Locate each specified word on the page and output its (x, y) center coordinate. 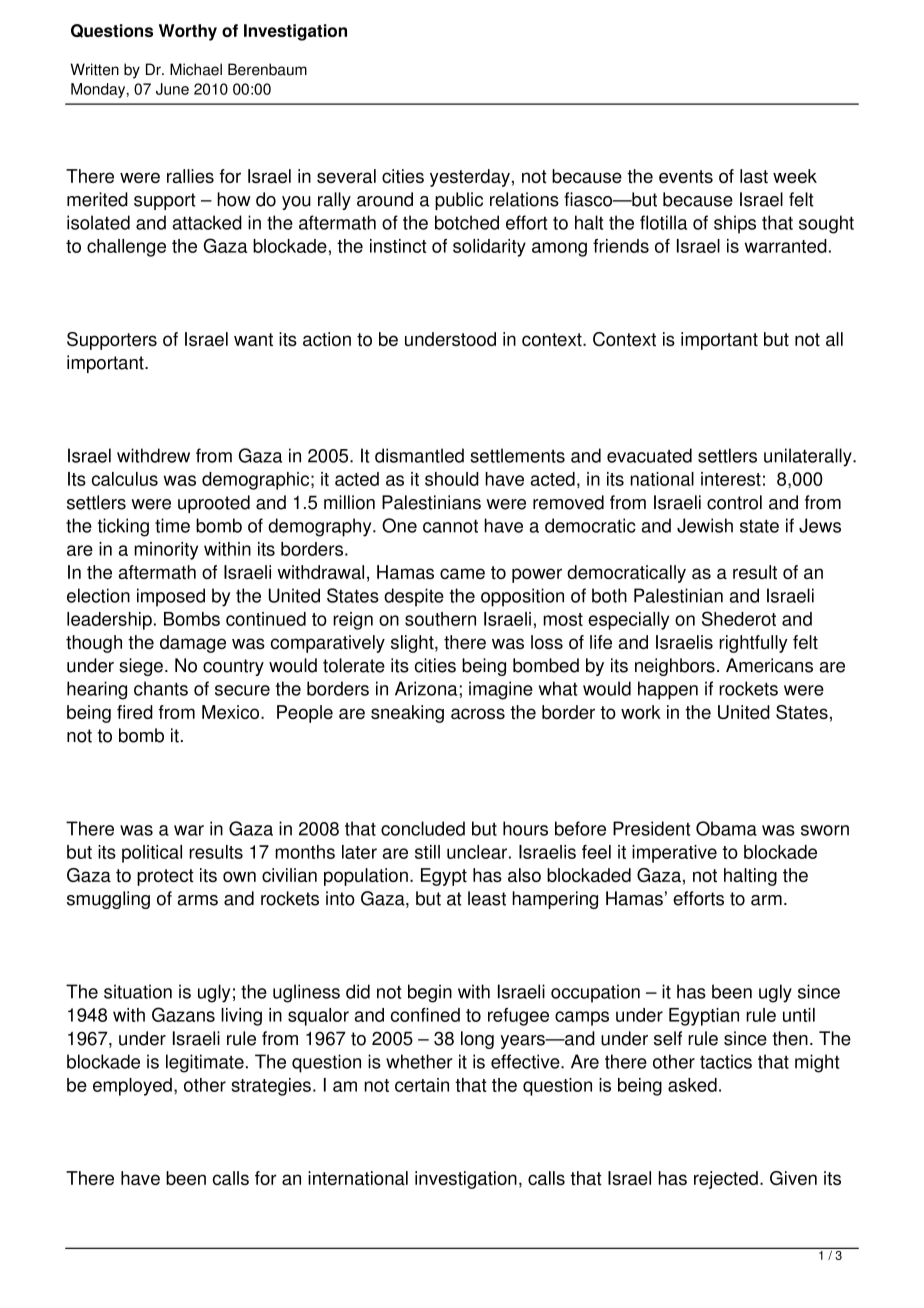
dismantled (419, 455)
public (459, 201)
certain (422, 1085)
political (152, 854)
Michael (196, 69)
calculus (125, 479)
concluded (423, 828)
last (754, 176)
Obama (726, 828)
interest (731, 479)
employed (132, 1087)
